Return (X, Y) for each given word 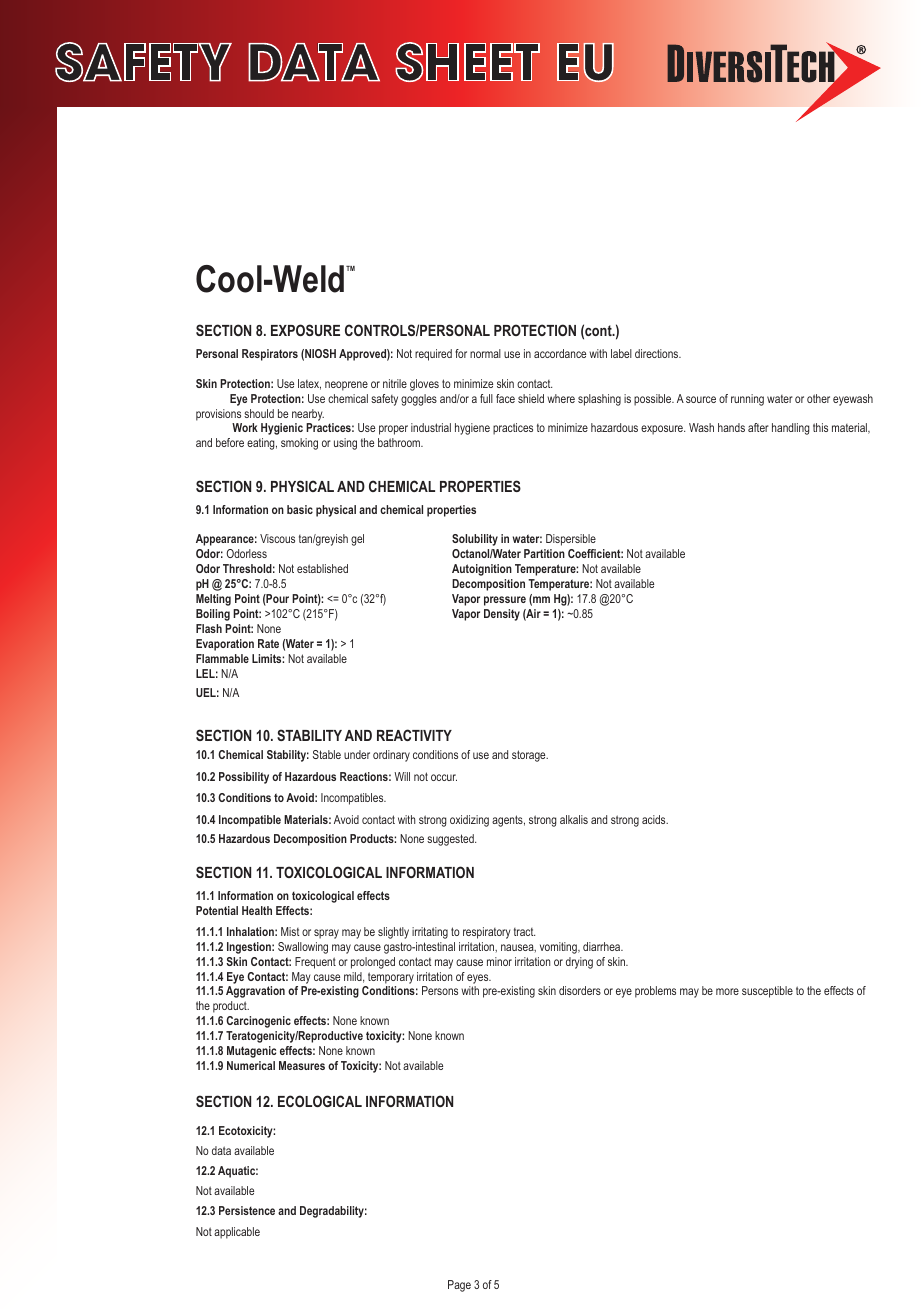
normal (485, 353)
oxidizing (469, 821)
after (758, 427)
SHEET (468, 62)
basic (300, 509)
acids (655, 819)
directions (658, 353)
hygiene (472, 429)
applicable (237, 1233)
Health (257, 910)
